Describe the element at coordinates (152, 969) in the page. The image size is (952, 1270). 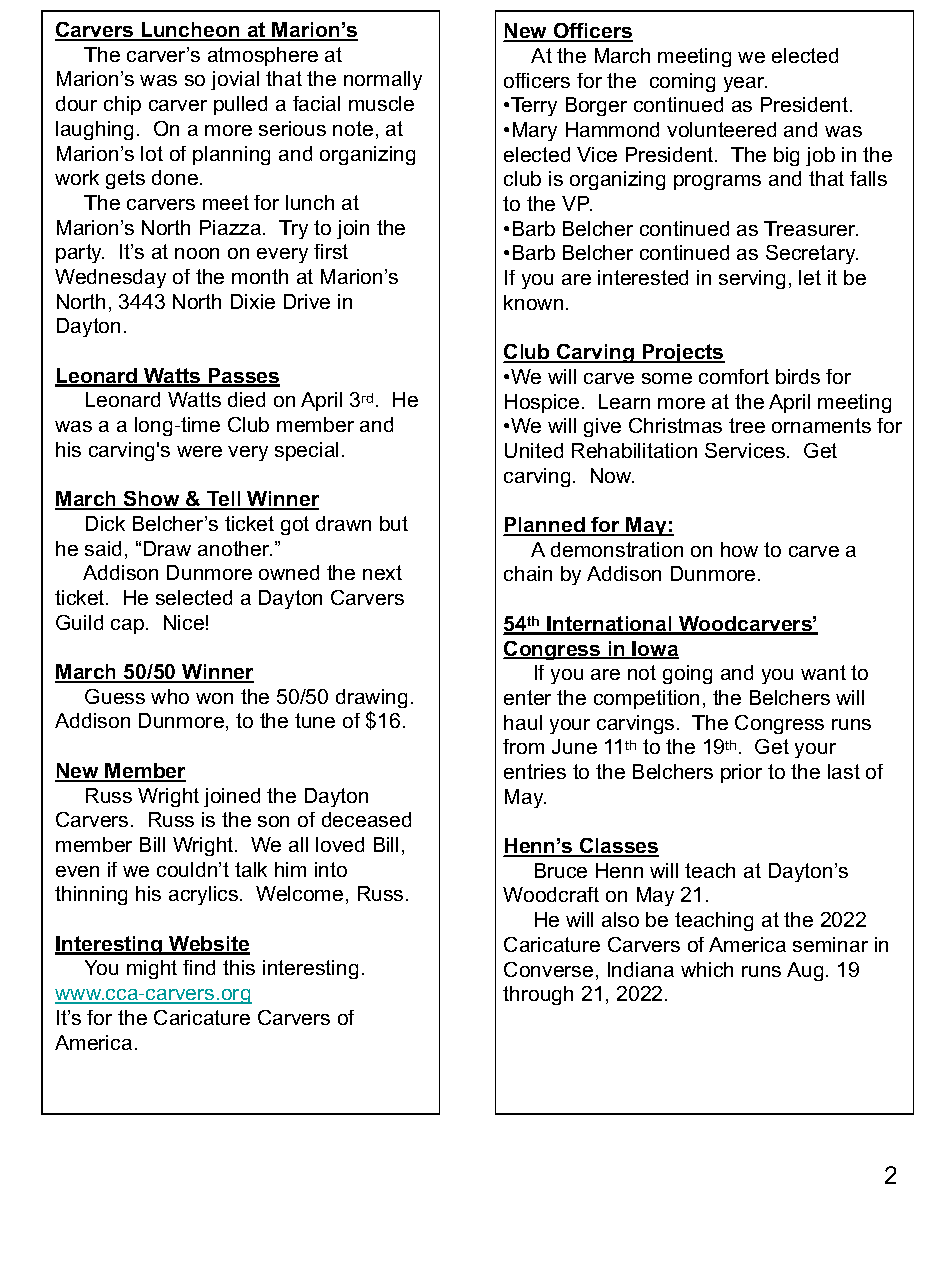
I see `might` at that location.
